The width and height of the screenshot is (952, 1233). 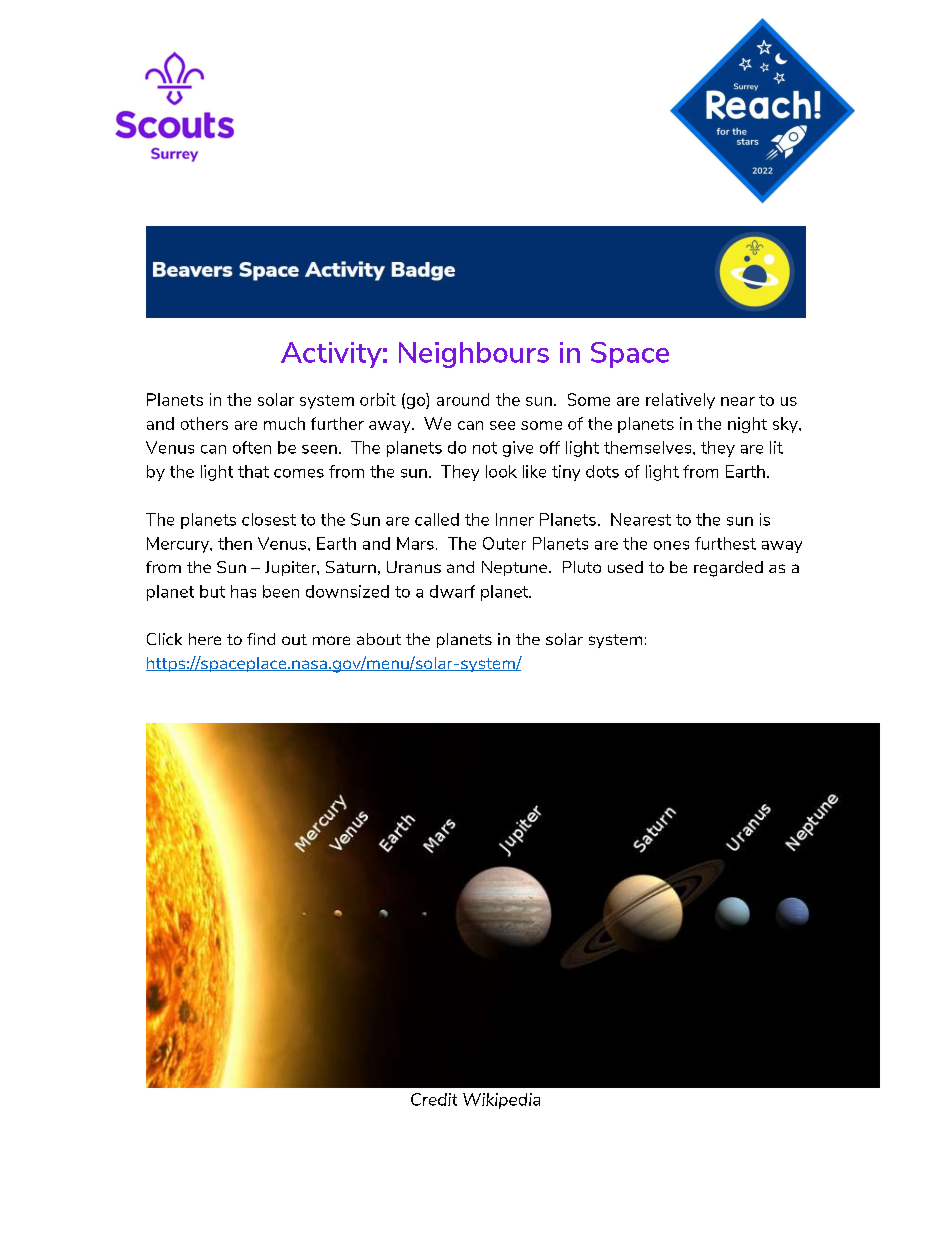 I want to click on find, so click(x=261, y=639).
